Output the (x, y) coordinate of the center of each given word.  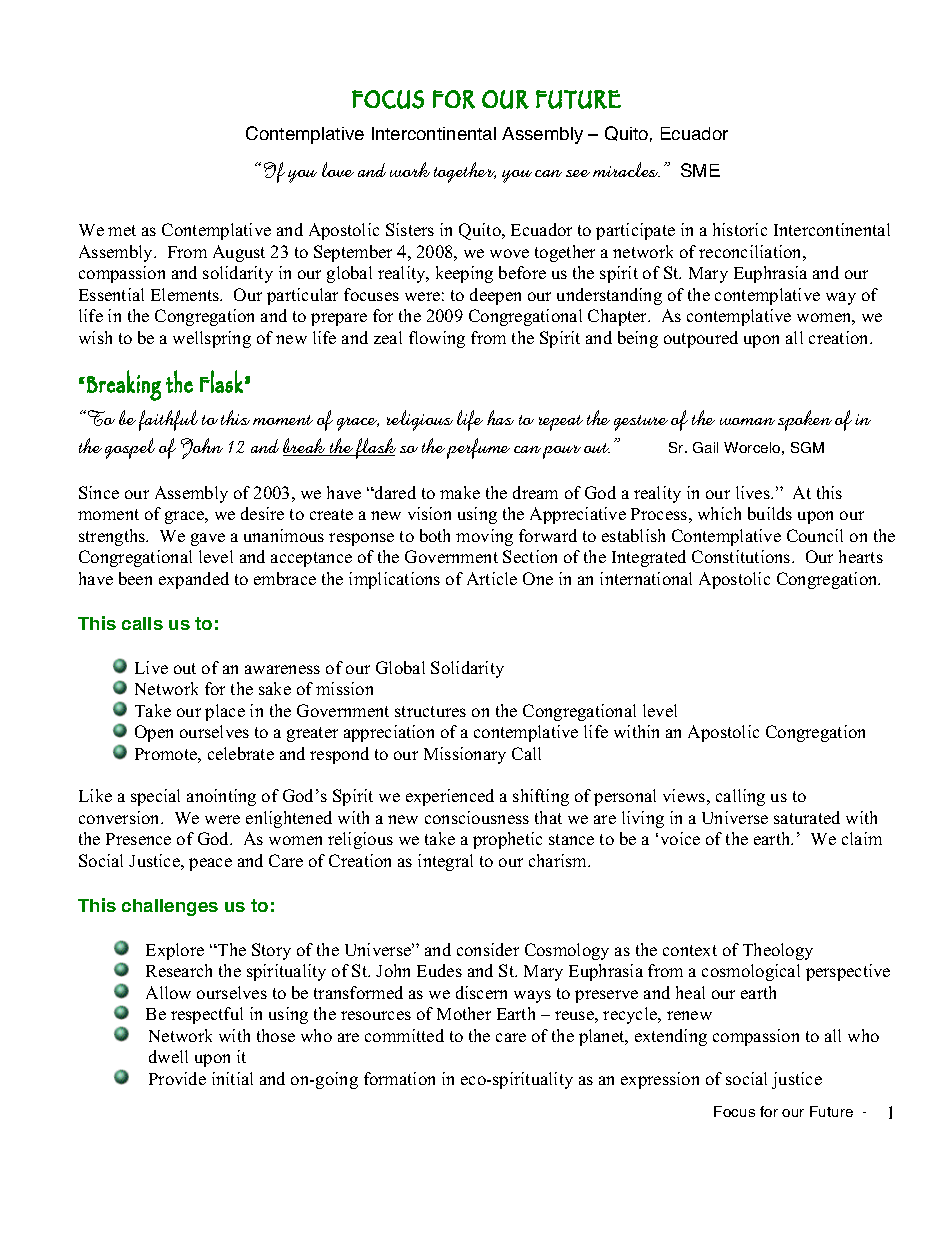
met (122, 230)
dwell (168, 1056)
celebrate (241, 753)
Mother (464, 1013)
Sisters (410, 229)
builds (770, 513)
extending (671, 1037)
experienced (450, 797)
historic (740, 229)
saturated (807, 817)
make (460, 492)
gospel (130, 448)
